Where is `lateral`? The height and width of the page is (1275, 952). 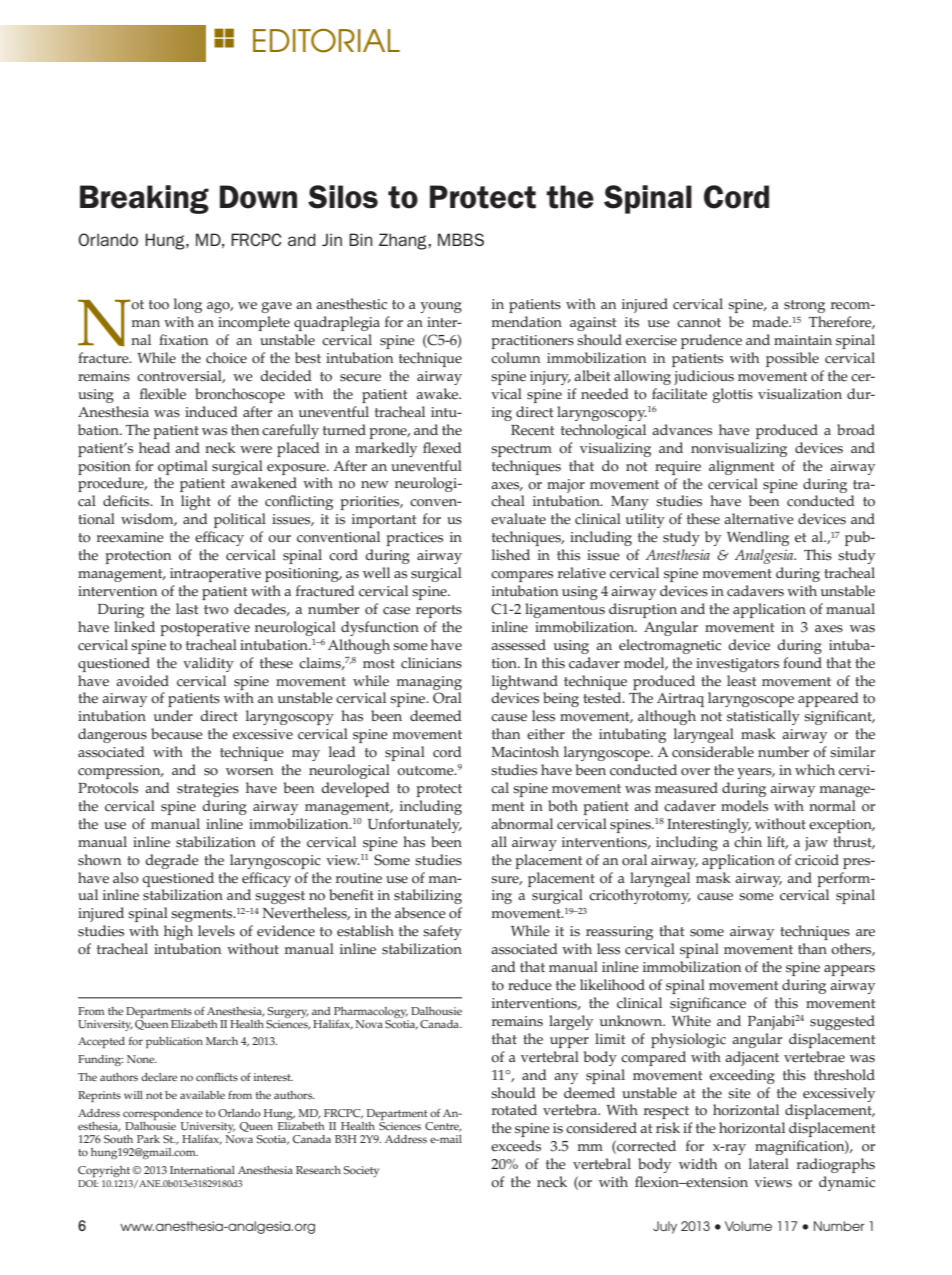 lateral is located at coordinates (769, 1164).
